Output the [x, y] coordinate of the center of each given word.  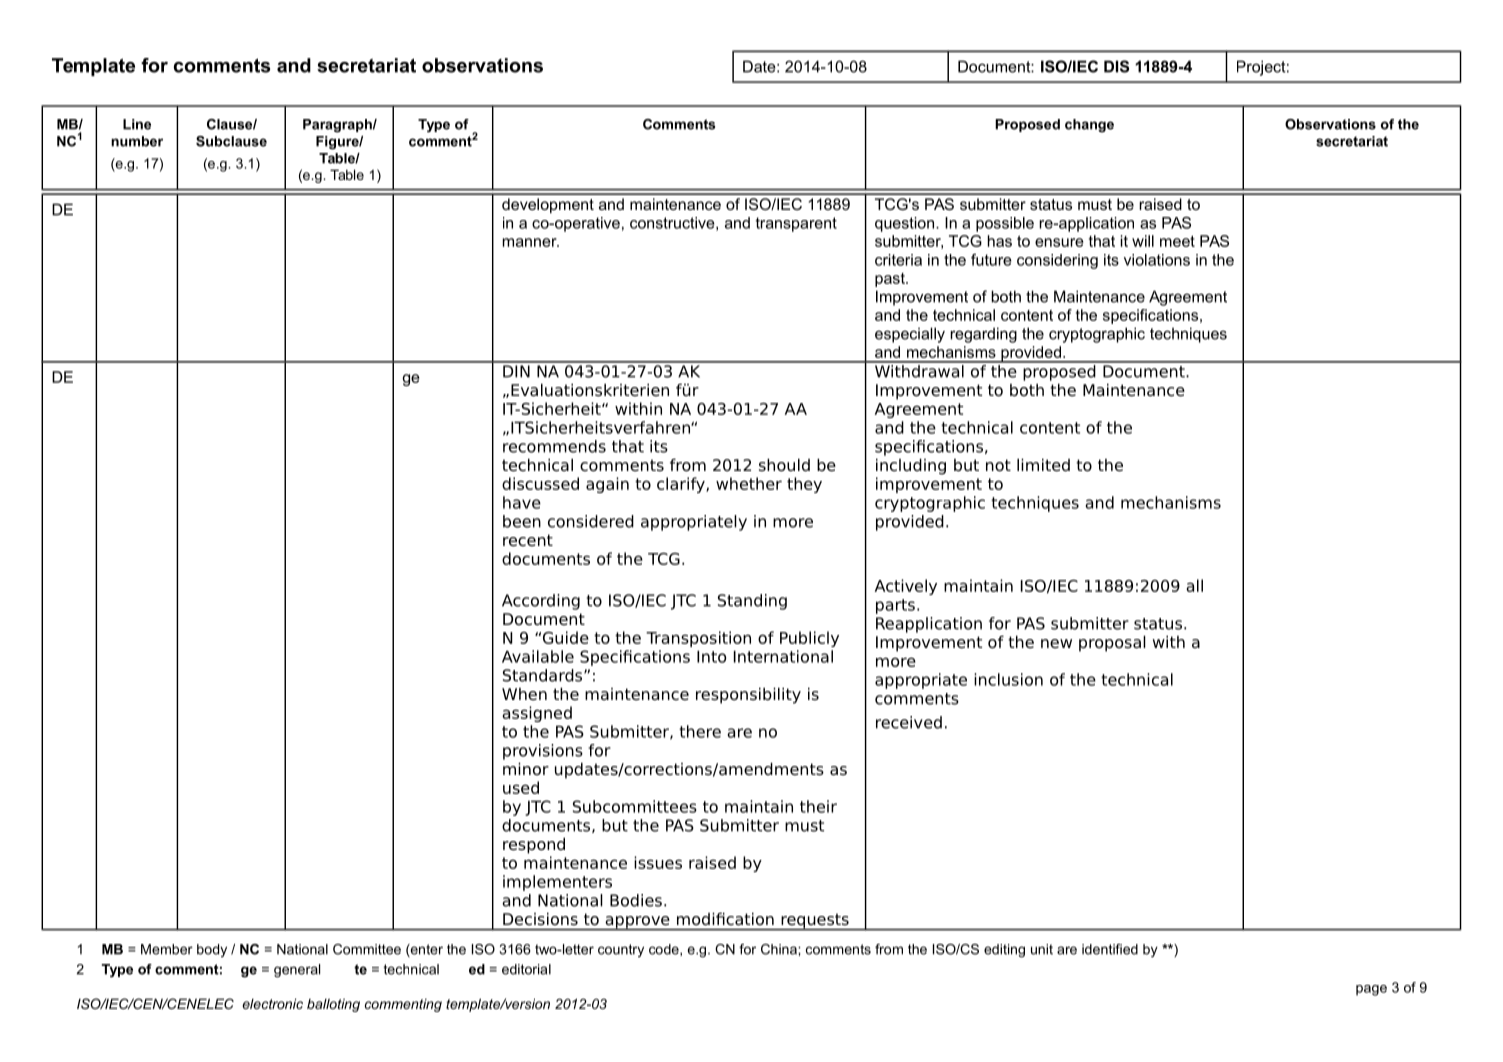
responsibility [748, 695]
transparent [796, 224]
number [137, 141]
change [1089, 126]
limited [1043, 465]
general [297, 971]
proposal [1112, 643]
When [524, 694]
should [784, 465]
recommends [554, 446]
